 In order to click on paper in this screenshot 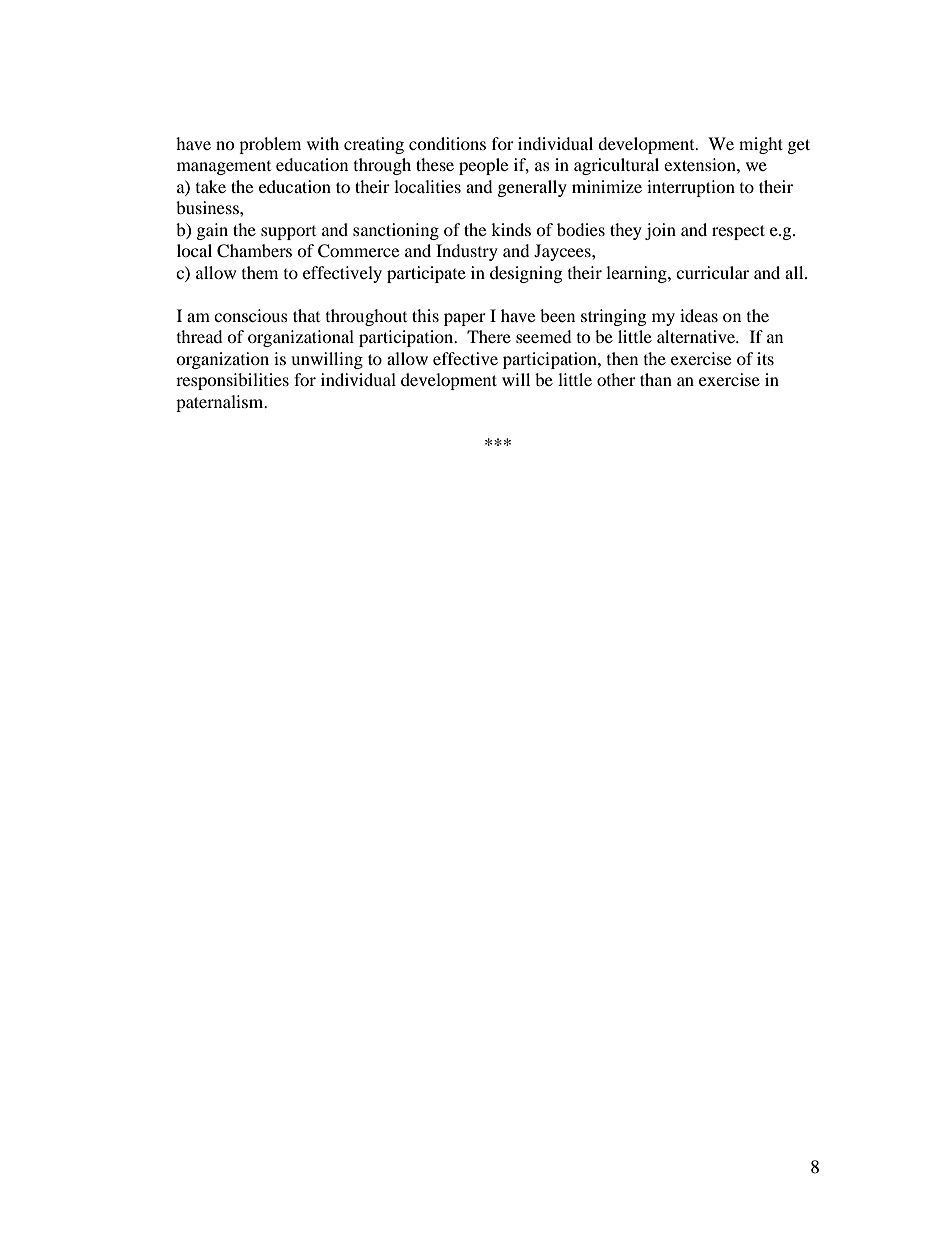, I will do `click(465, 319)`.
